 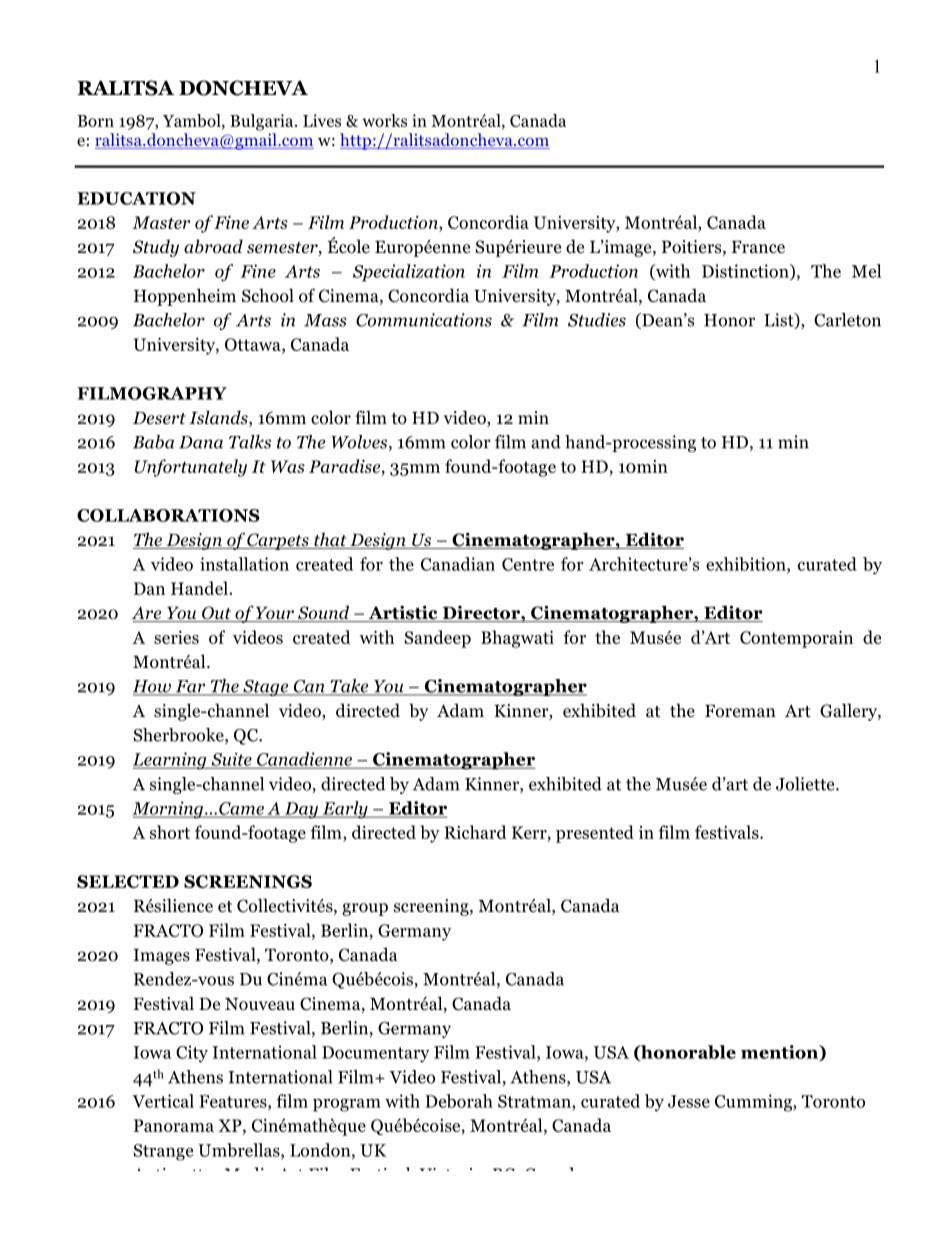 I want to click on Bulgaria, so click(x=263, y=122).
